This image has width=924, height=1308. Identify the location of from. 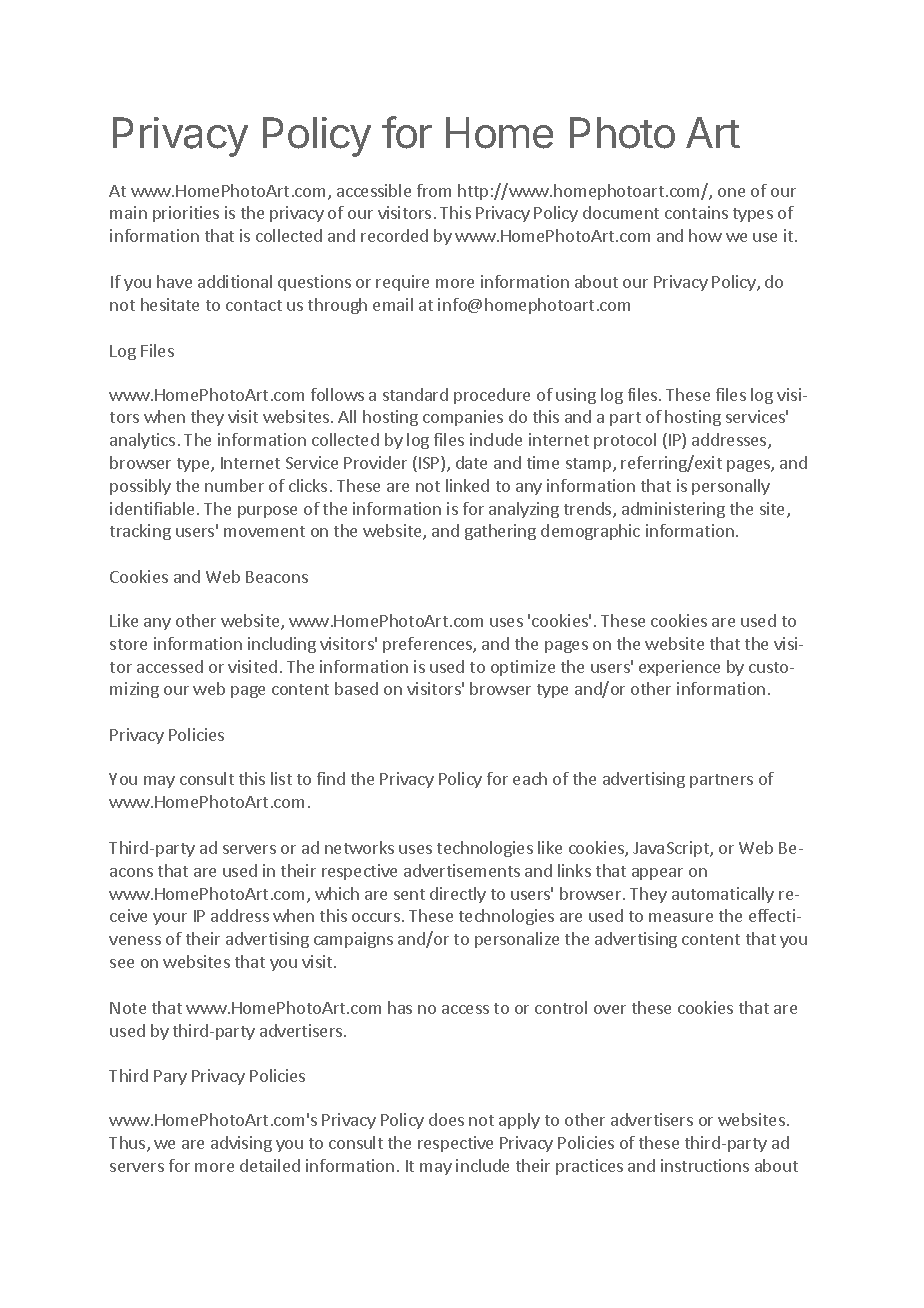
(434, 190).
